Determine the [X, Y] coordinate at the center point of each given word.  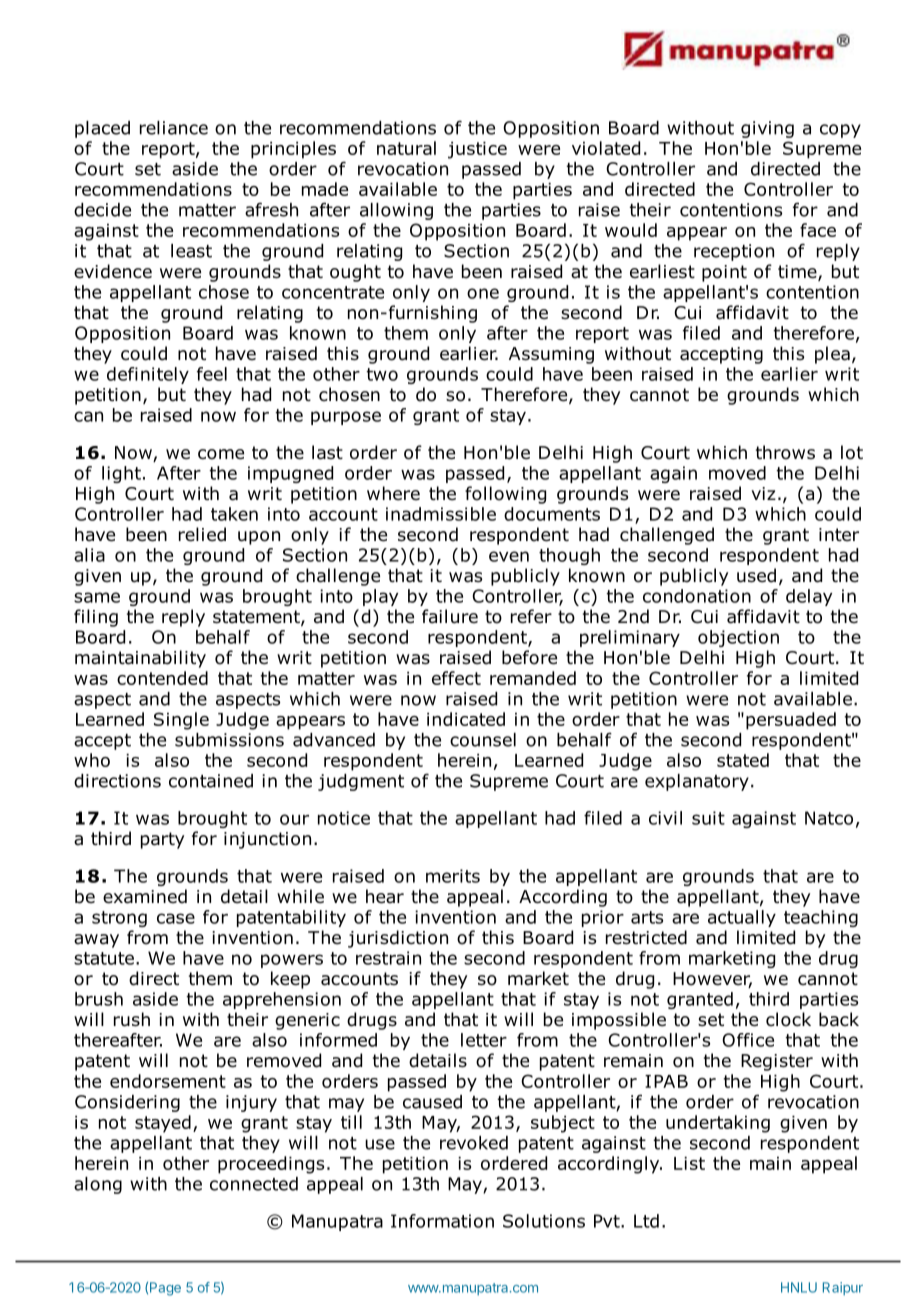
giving [767, 129]
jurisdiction [398, 939]
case [176, 918]
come [221, 454]
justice [477, 150]
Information [442, 1221]
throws [785, 452]
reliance [174, 128]
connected [254, 1184]
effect [456, 678]
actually [742, 918]
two [382, 374]
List [689, 1163]
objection [738, 638]
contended [162, 678]
